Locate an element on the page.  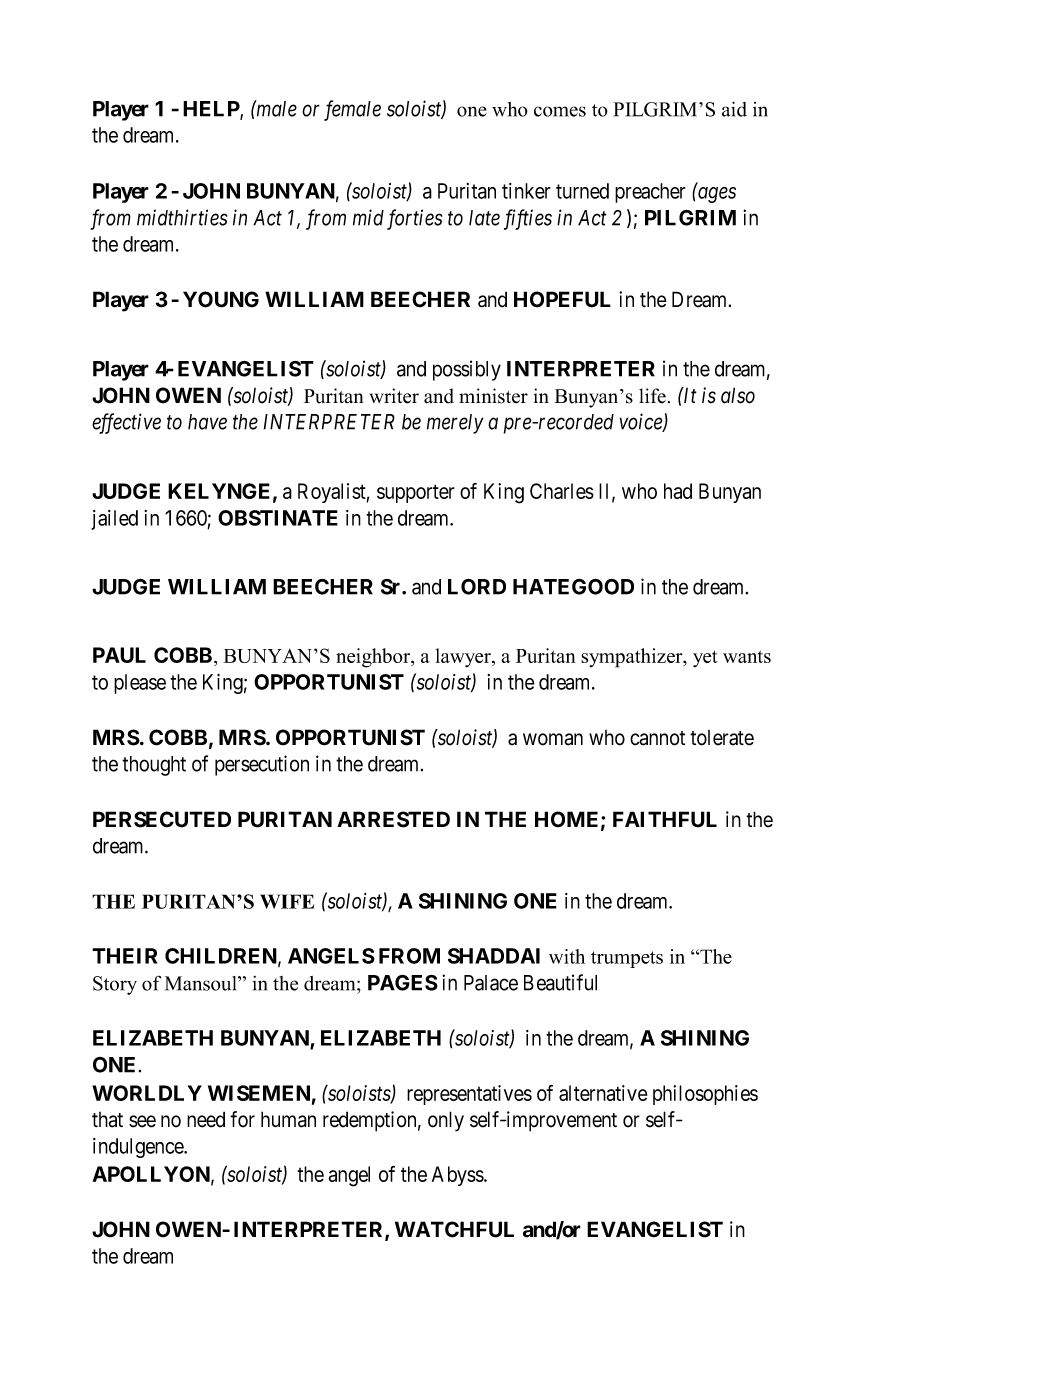
yet is located at coordinates (705, 659).
